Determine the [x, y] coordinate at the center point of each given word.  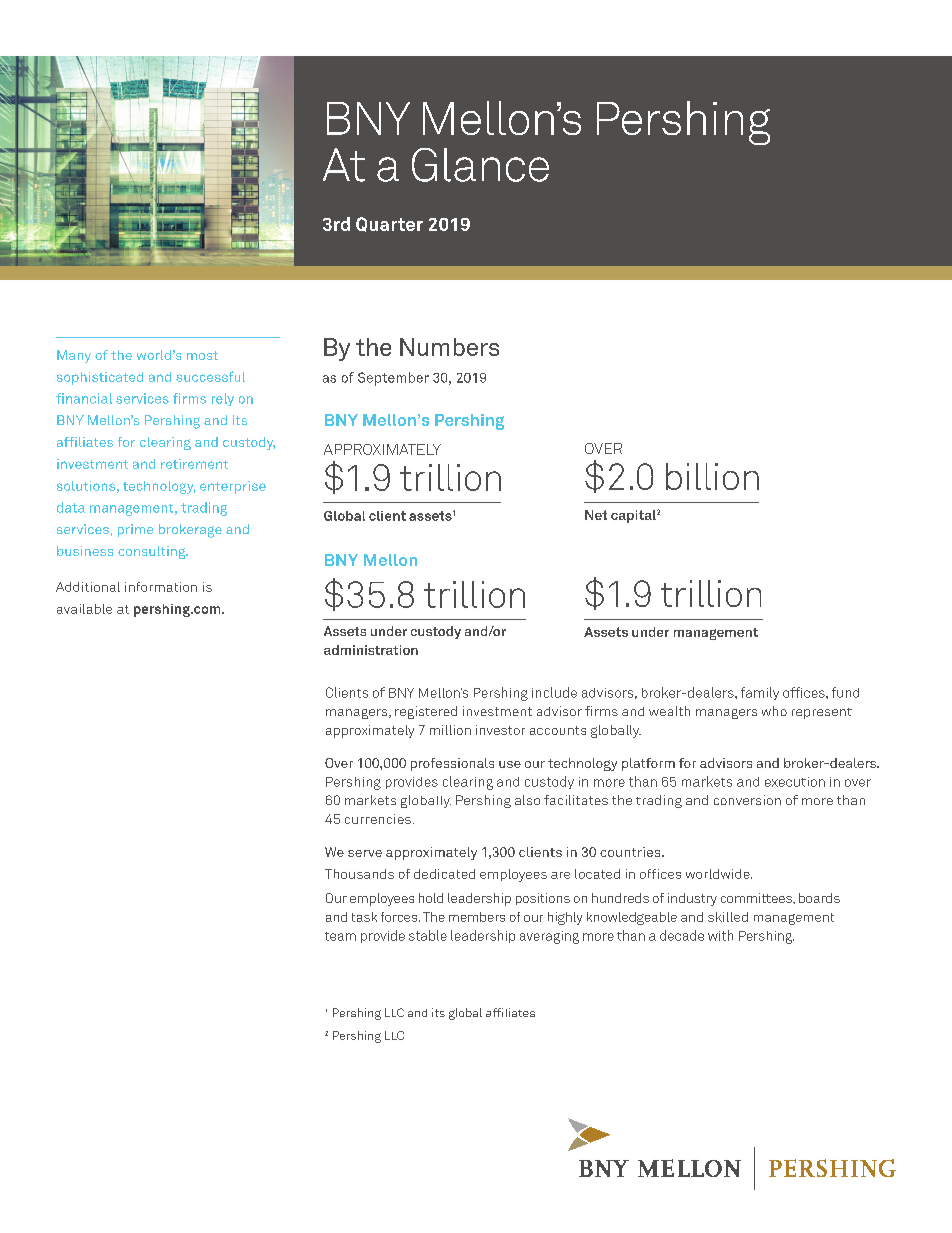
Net [596, 515]
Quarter [389, 224]
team [340, 936]
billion [712, 476]
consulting [153, 552]
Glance [480, 165]
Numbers [449, 347]
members [477, 917]
